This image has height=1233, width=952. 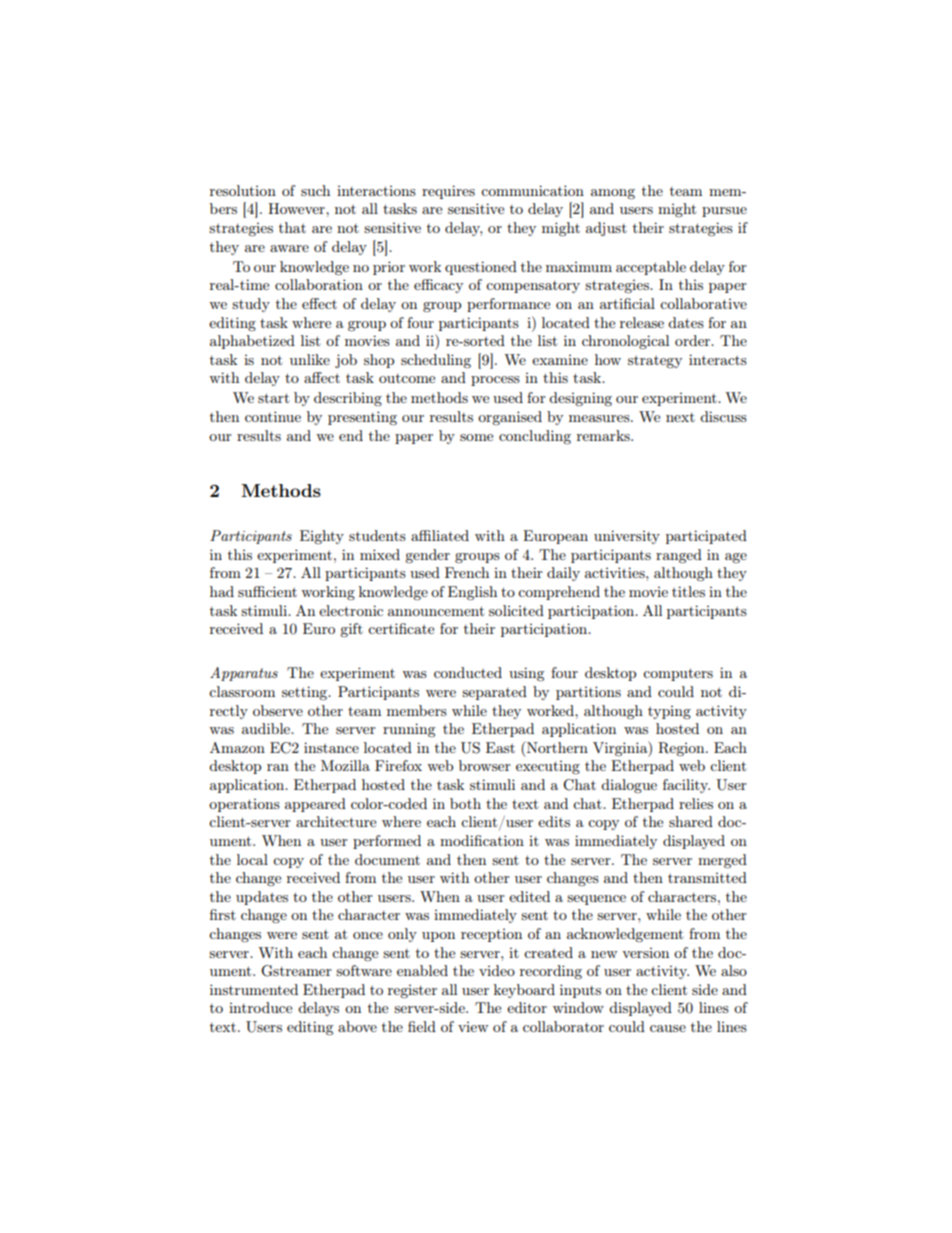 What do you see at coordinates (678, 674) in the image?
I see `computers` at bounding box center [678, 674].
